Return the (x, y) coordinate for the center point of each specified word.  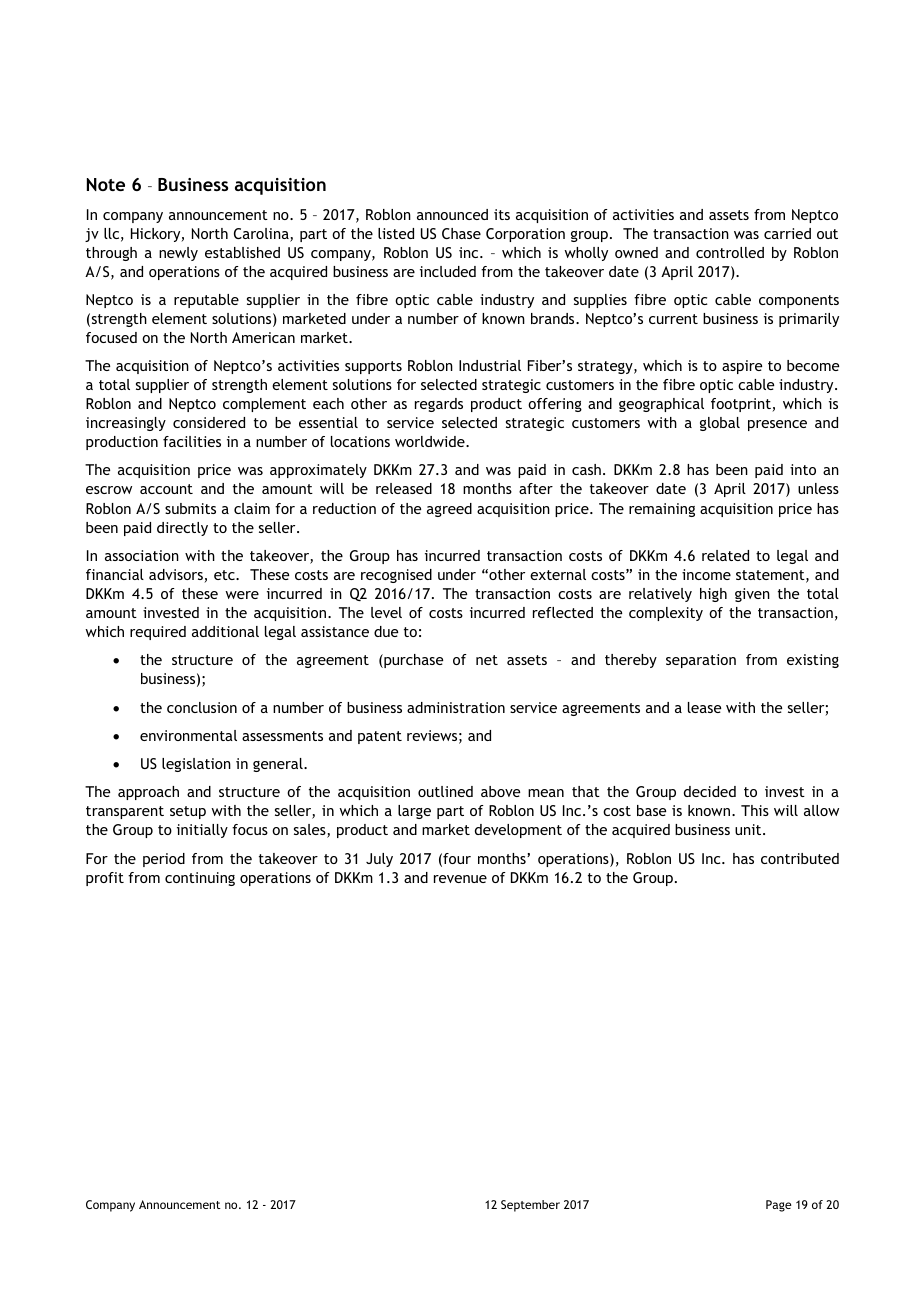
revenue (460, 879)
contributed (800, 858)
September (530, 1206)
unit (749, 829)
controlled (730, 252)
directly (182, 529)
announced (452, 214)
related (725, 555)
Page (779, 1206)
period (164, 860)
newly (178, 254)
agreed (449, 510)
